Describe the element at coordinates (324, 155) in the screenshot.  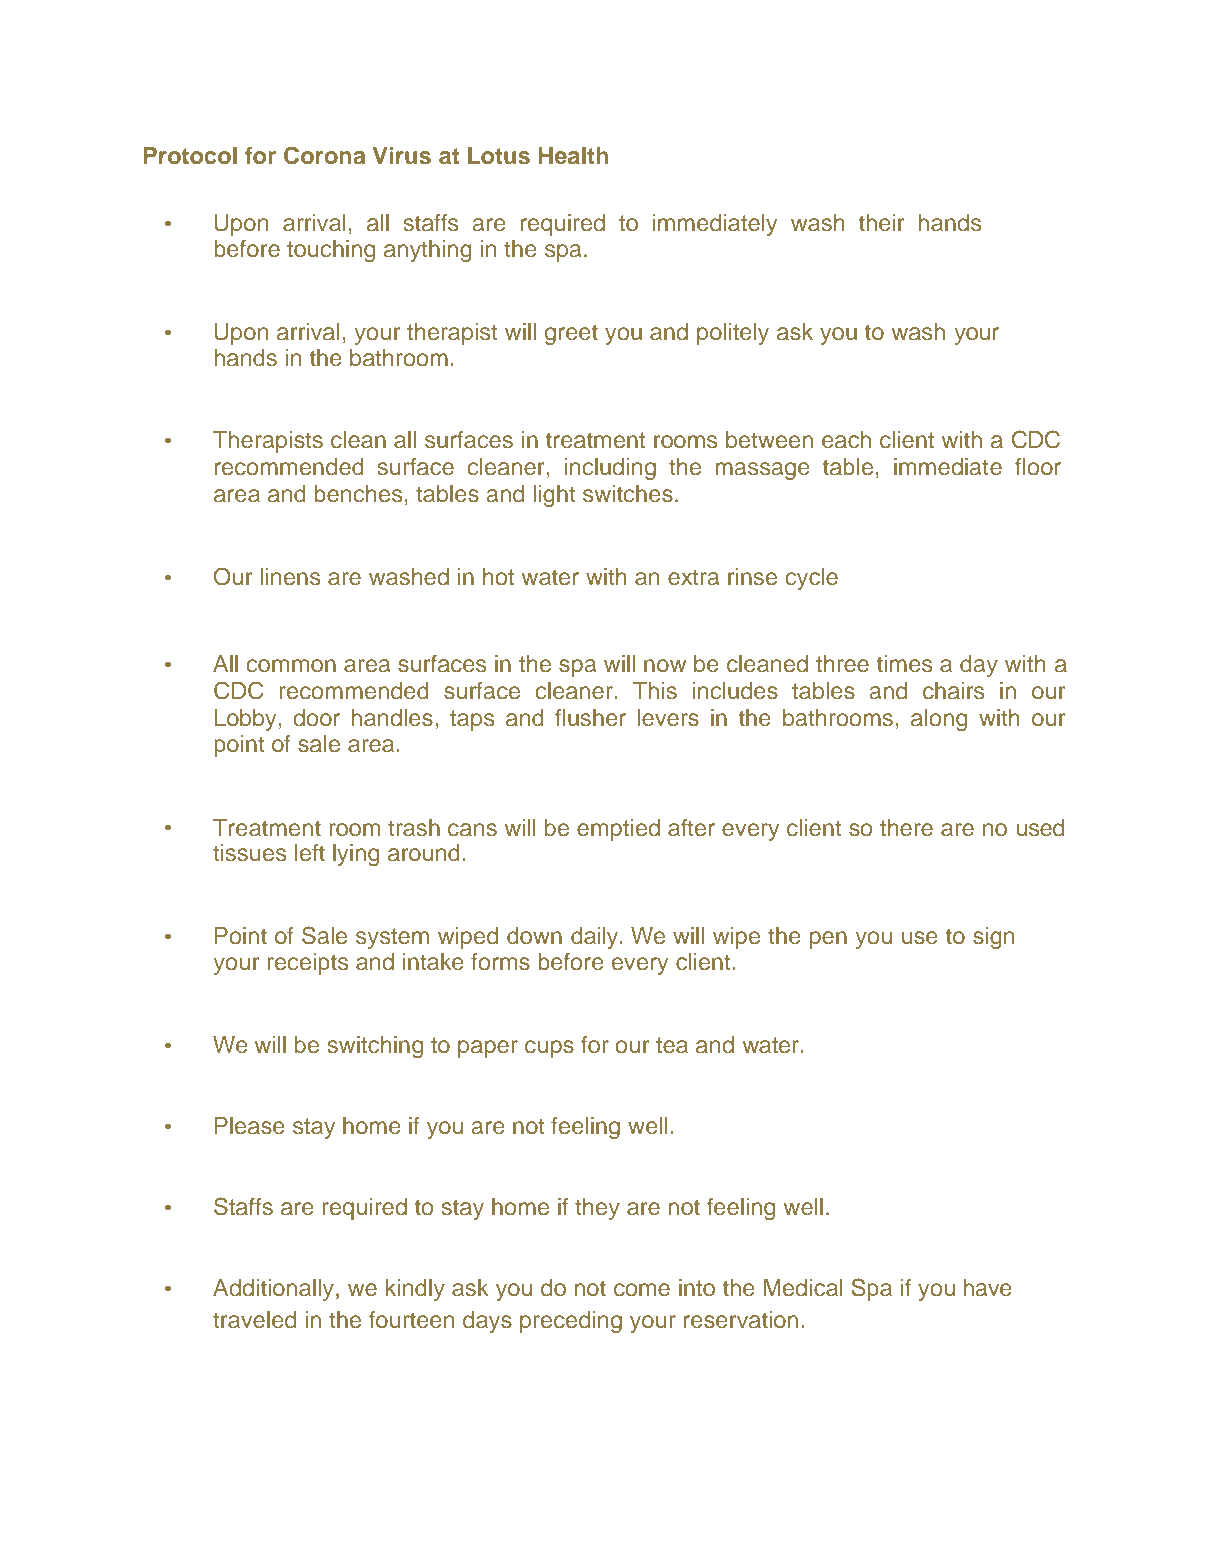
I see `Corona` at that location.
